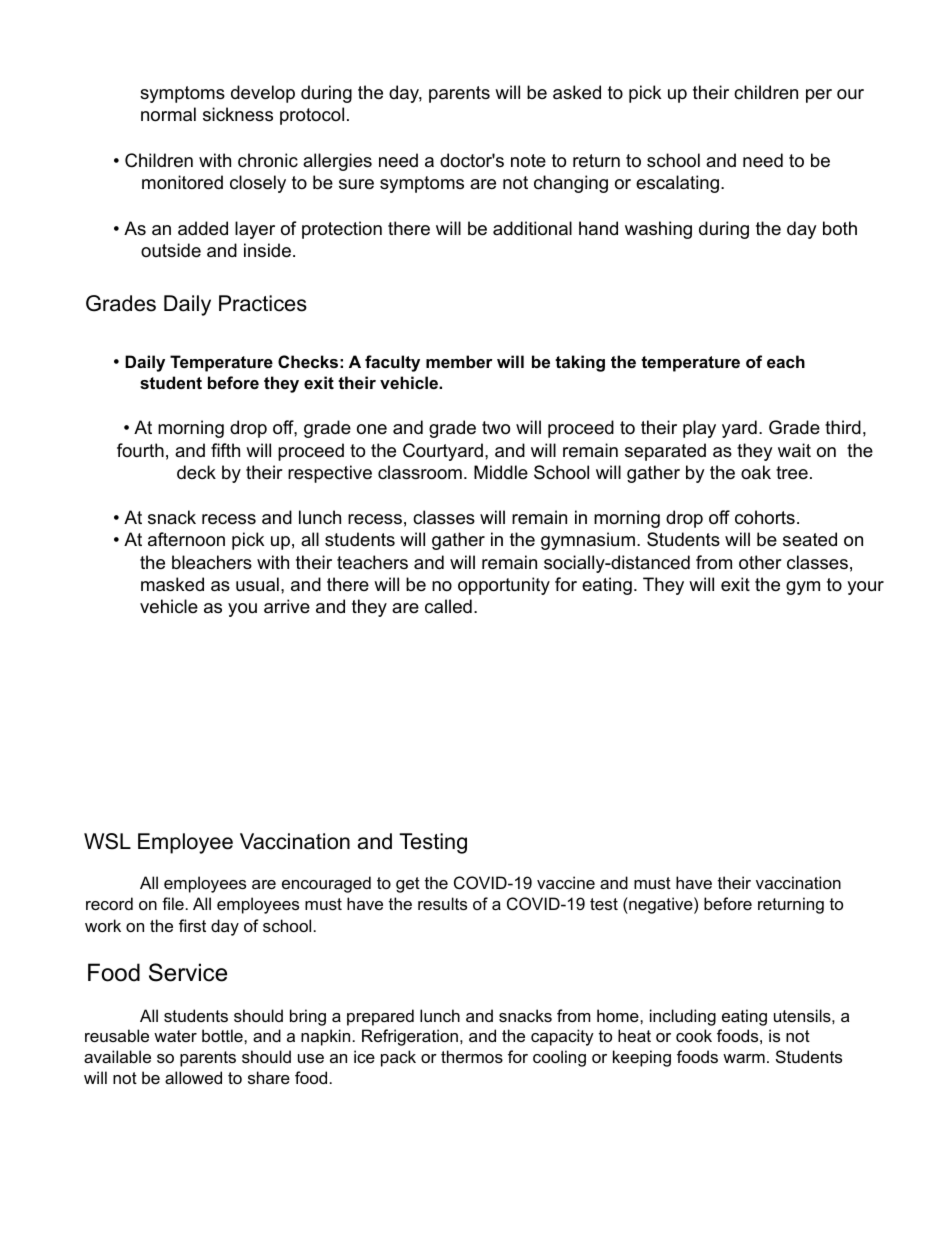  What do you see at coordinates (448, 606) in the page?
I see `called` at bounding box center [448, 606].
